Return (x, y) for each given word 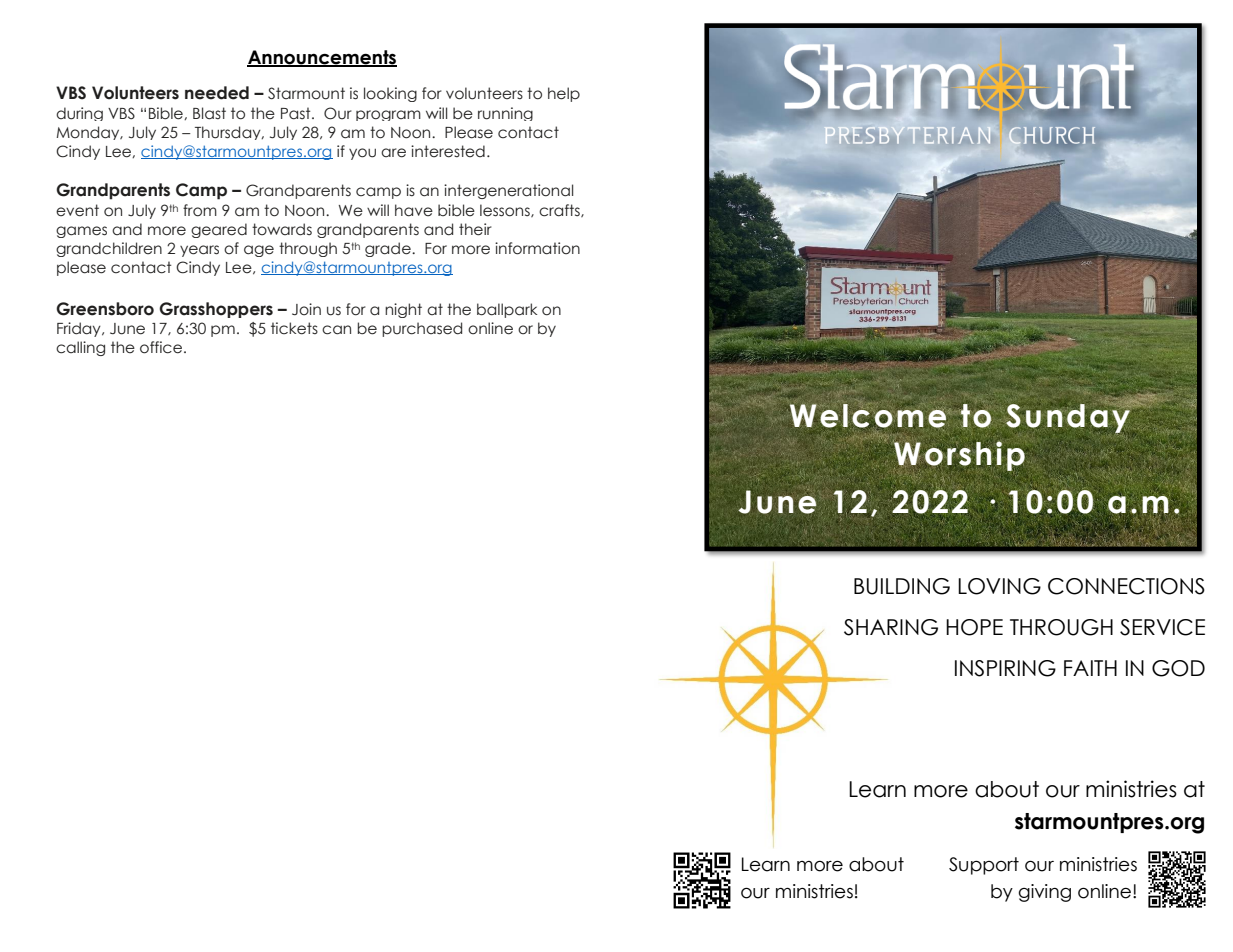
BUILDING (902, 586)
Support (984, 866)
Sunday (1069, 417)
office (161, 347)
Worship (959, 455)
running (505, 114)
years (199, 251)
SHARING (891, 627)
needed (217, 93)
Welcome (869, 415)
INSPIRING (1005, 668)
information (537, 248)
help (564, 94)
